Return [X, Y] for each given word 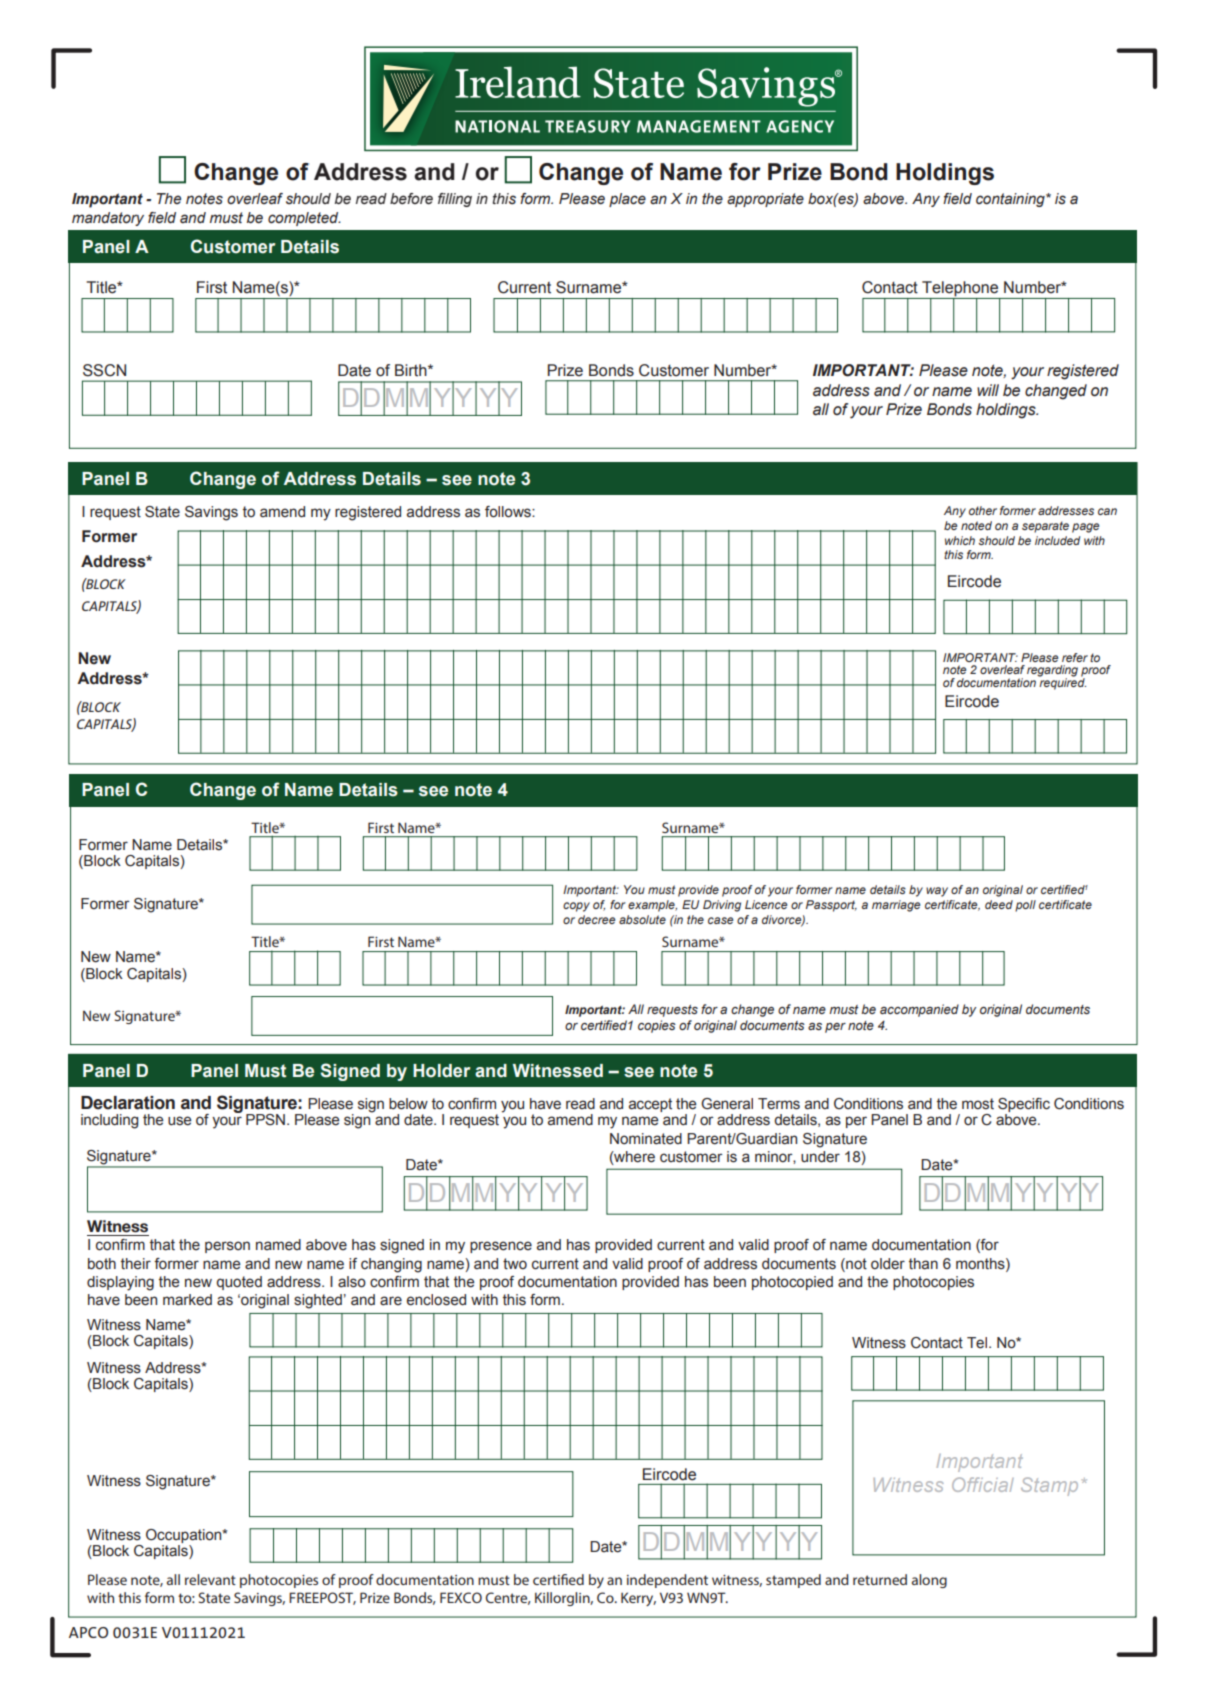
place [627, 200]
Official [983, 1484]
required [1062, 683]
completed [304, 219]
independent [667, 1581]
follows [509, 512]
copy [576, 907]
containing [1011, 200]
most [978, 1104]
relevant [210, 1579]
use [180, 1121]
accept [650, 1105]
